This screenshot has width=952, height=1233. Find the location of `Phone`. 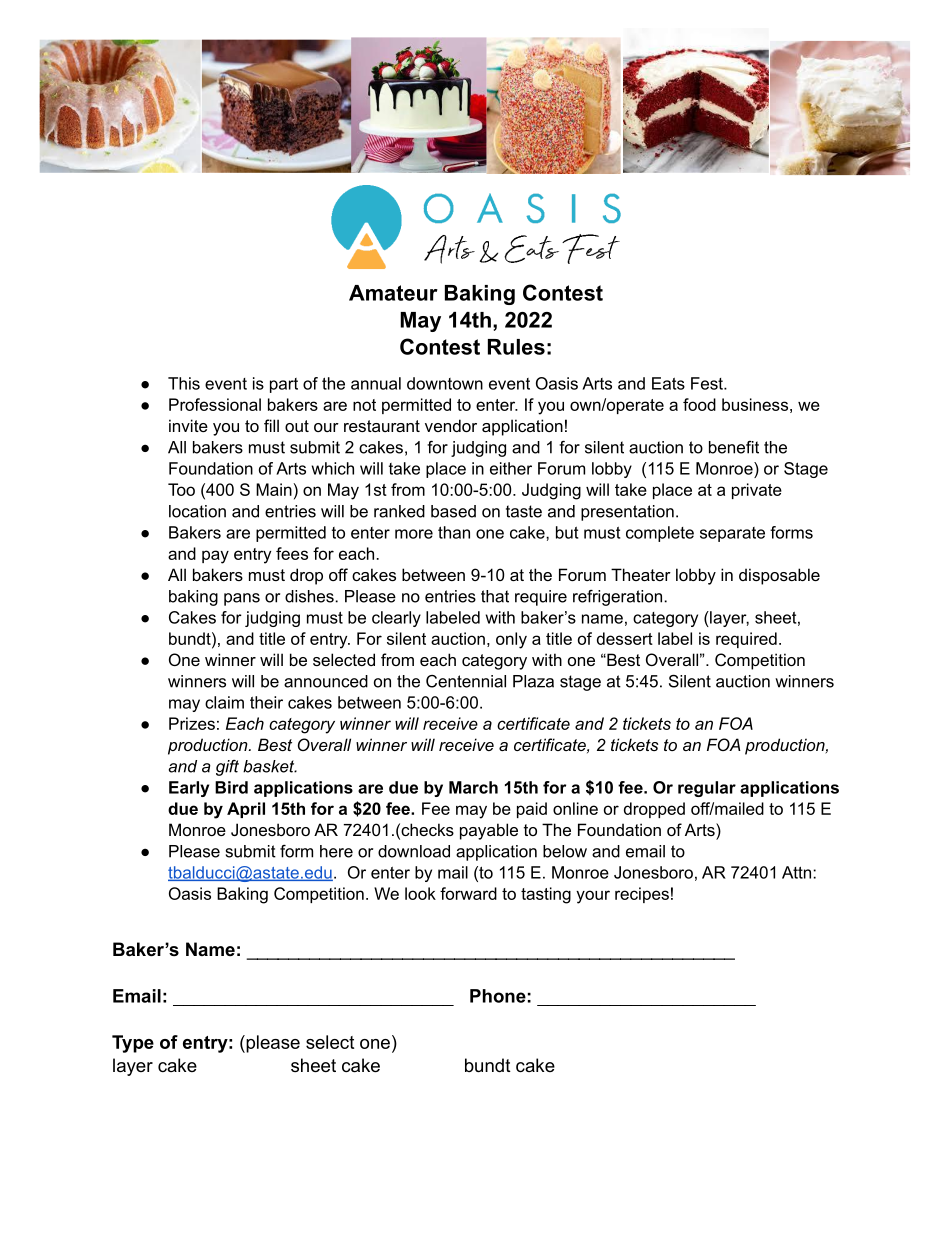

Phone is located at coordinates (498, 996).
